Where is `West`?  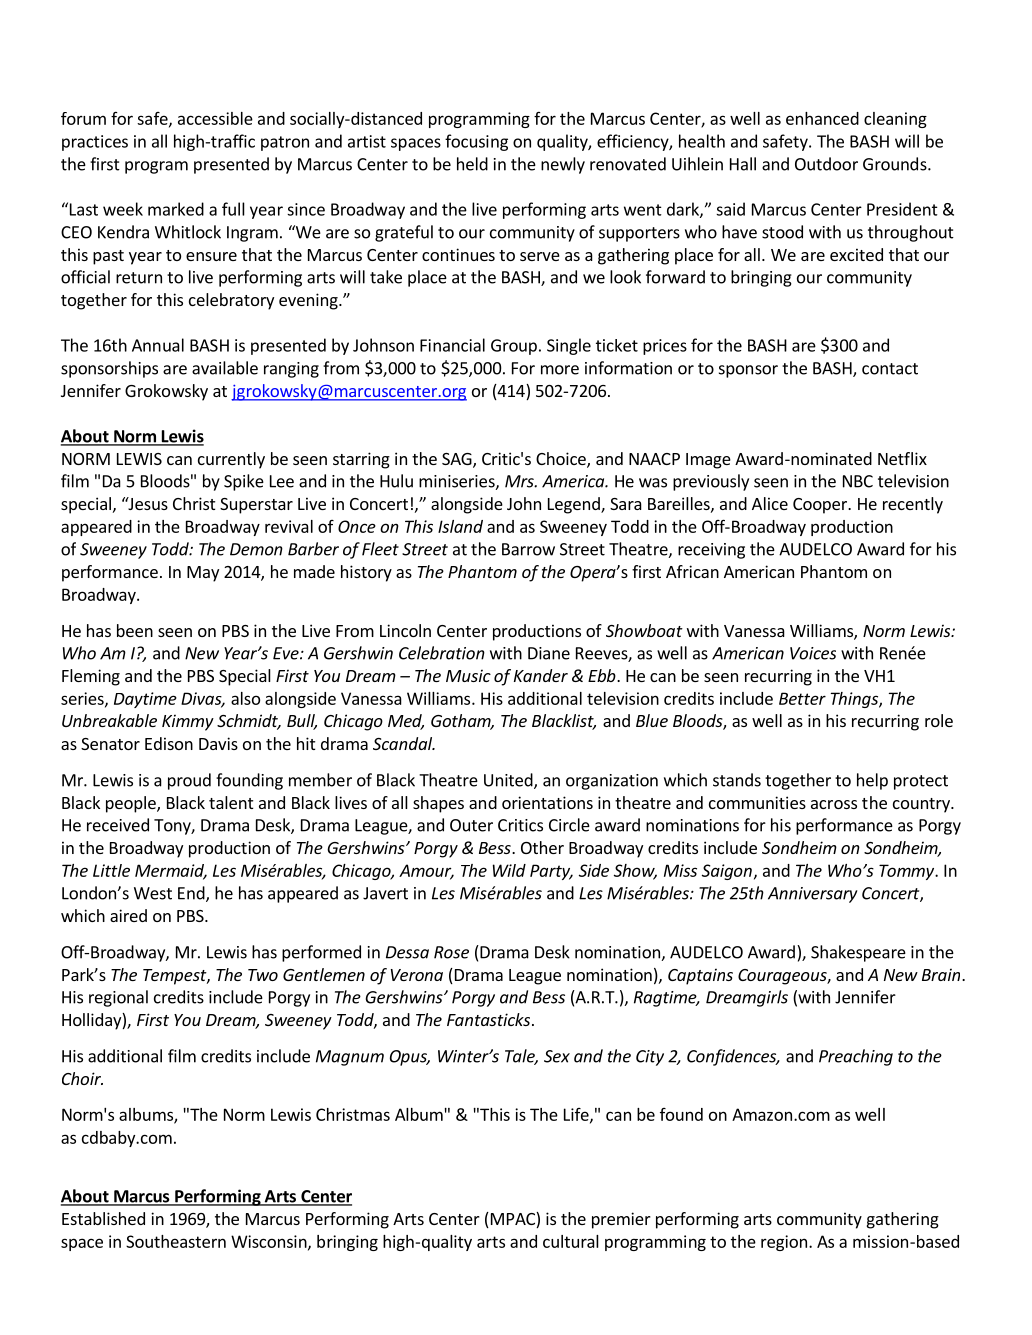 West is located at coordinates (153, 893).
